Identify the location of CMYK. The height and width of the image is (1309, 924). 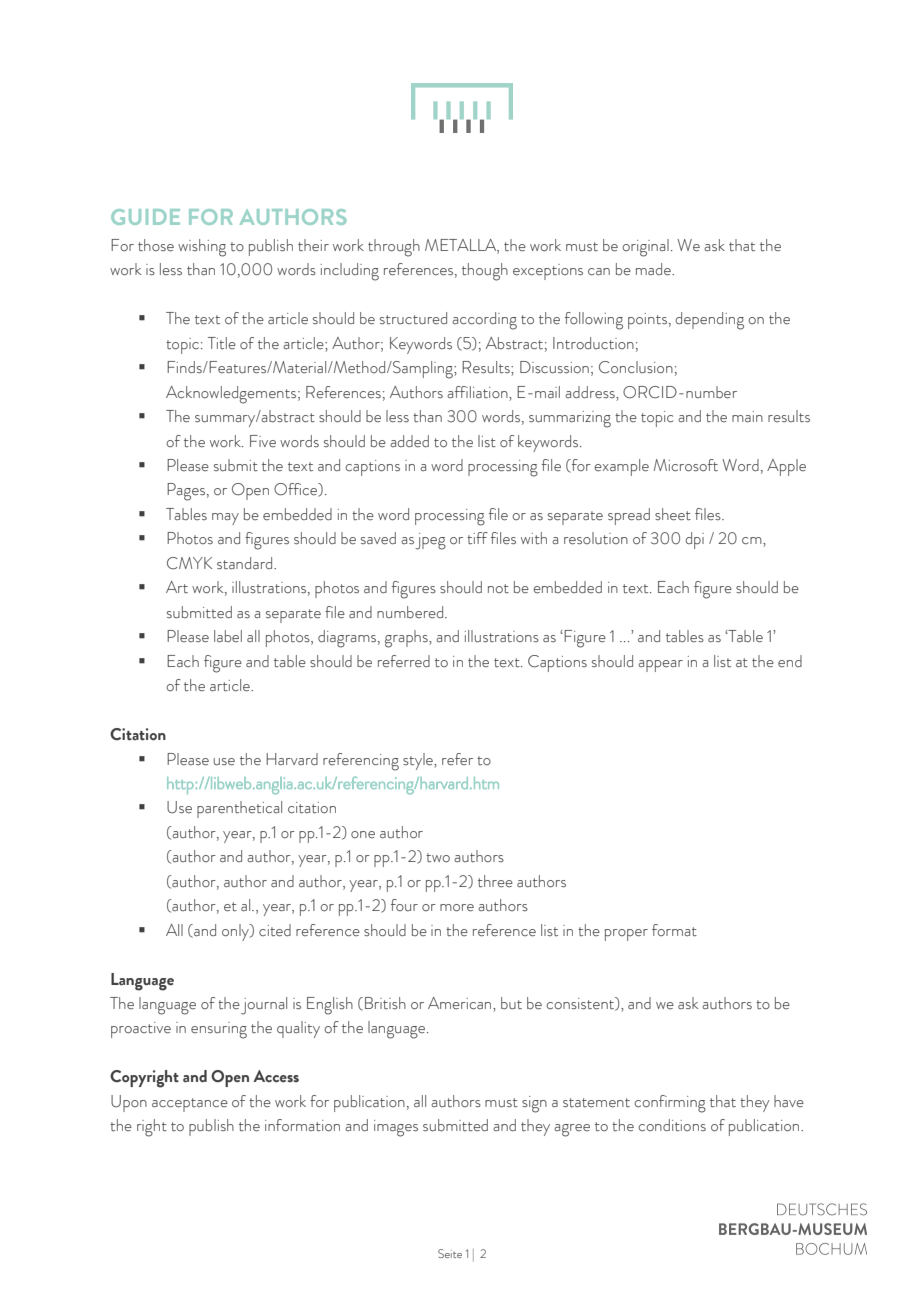
(189, 563).
